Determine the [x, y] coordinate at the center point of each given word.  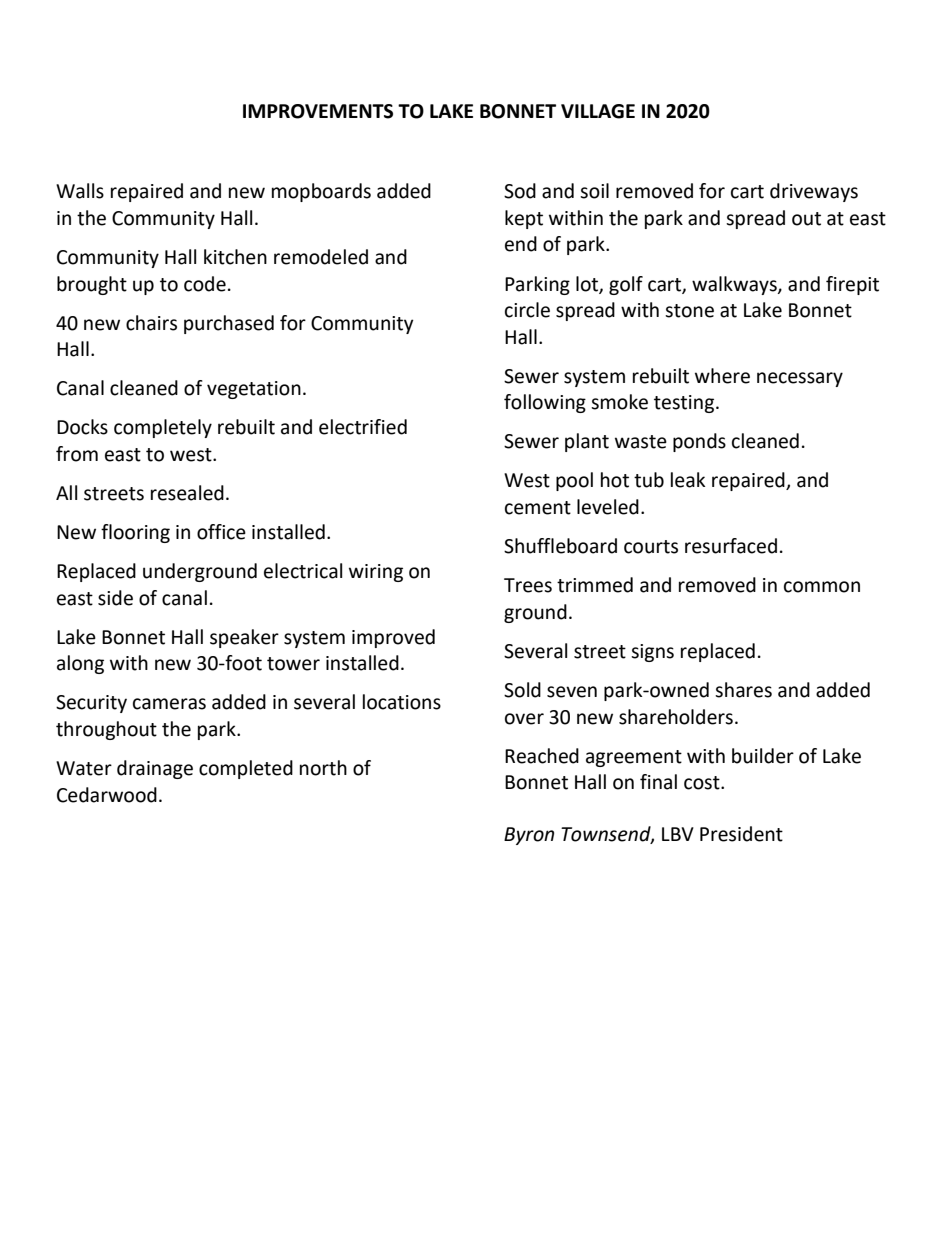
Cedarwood [107, 795]
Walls [80, 191]
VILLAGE [598, 111]
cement [538, 508]
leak [688, 480]
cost [703, 783]
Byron [529, 836]
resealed [187, 493]
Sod [520, 191]
